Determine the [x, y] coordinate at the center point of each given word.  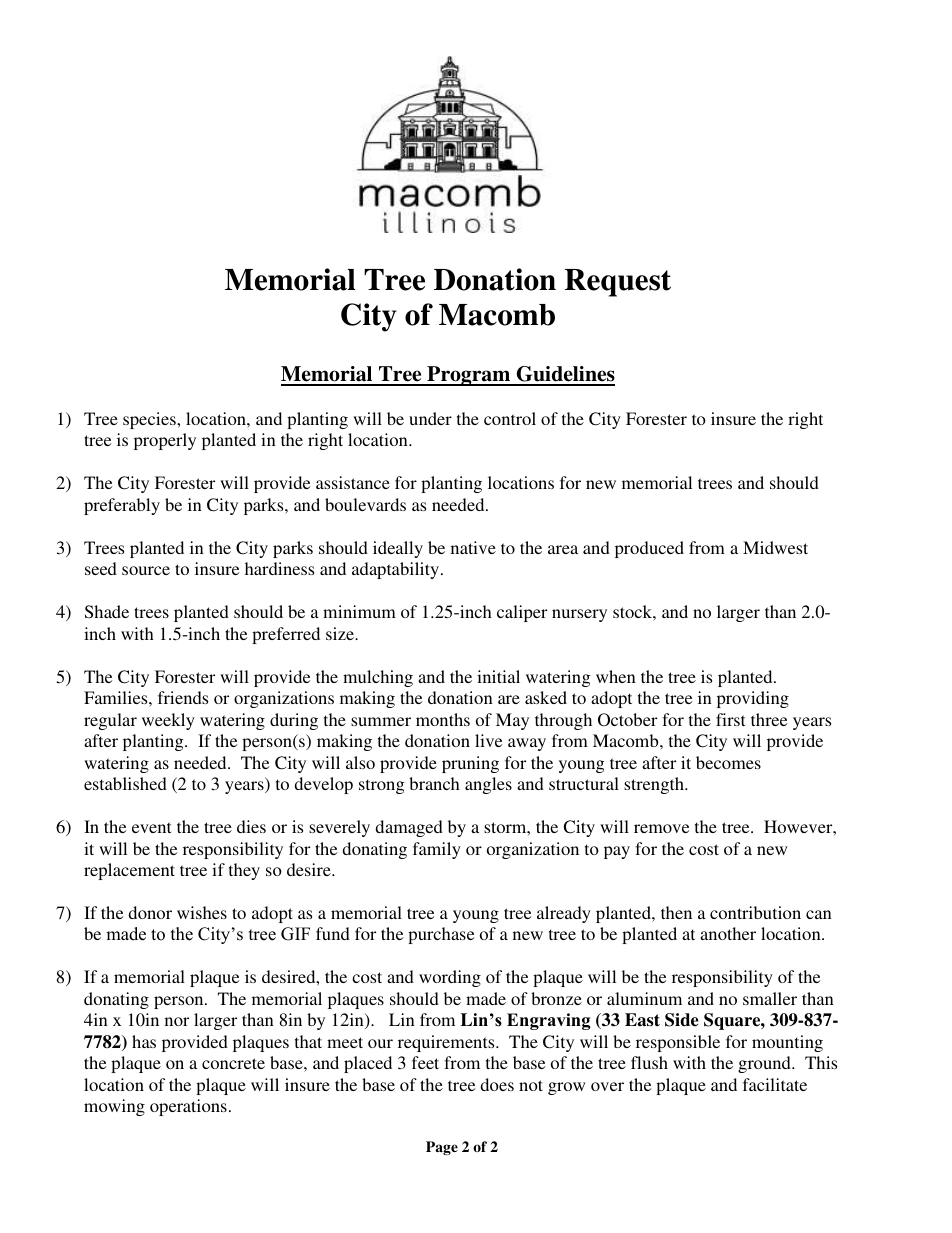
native [473, 547]
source [146, 570]
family [437, 850]
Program [469, 376]
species [150, 420]
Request [618, 283]
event [151, 827]
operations [188, 1107]
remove [661, 828]
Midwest [775, 547]
